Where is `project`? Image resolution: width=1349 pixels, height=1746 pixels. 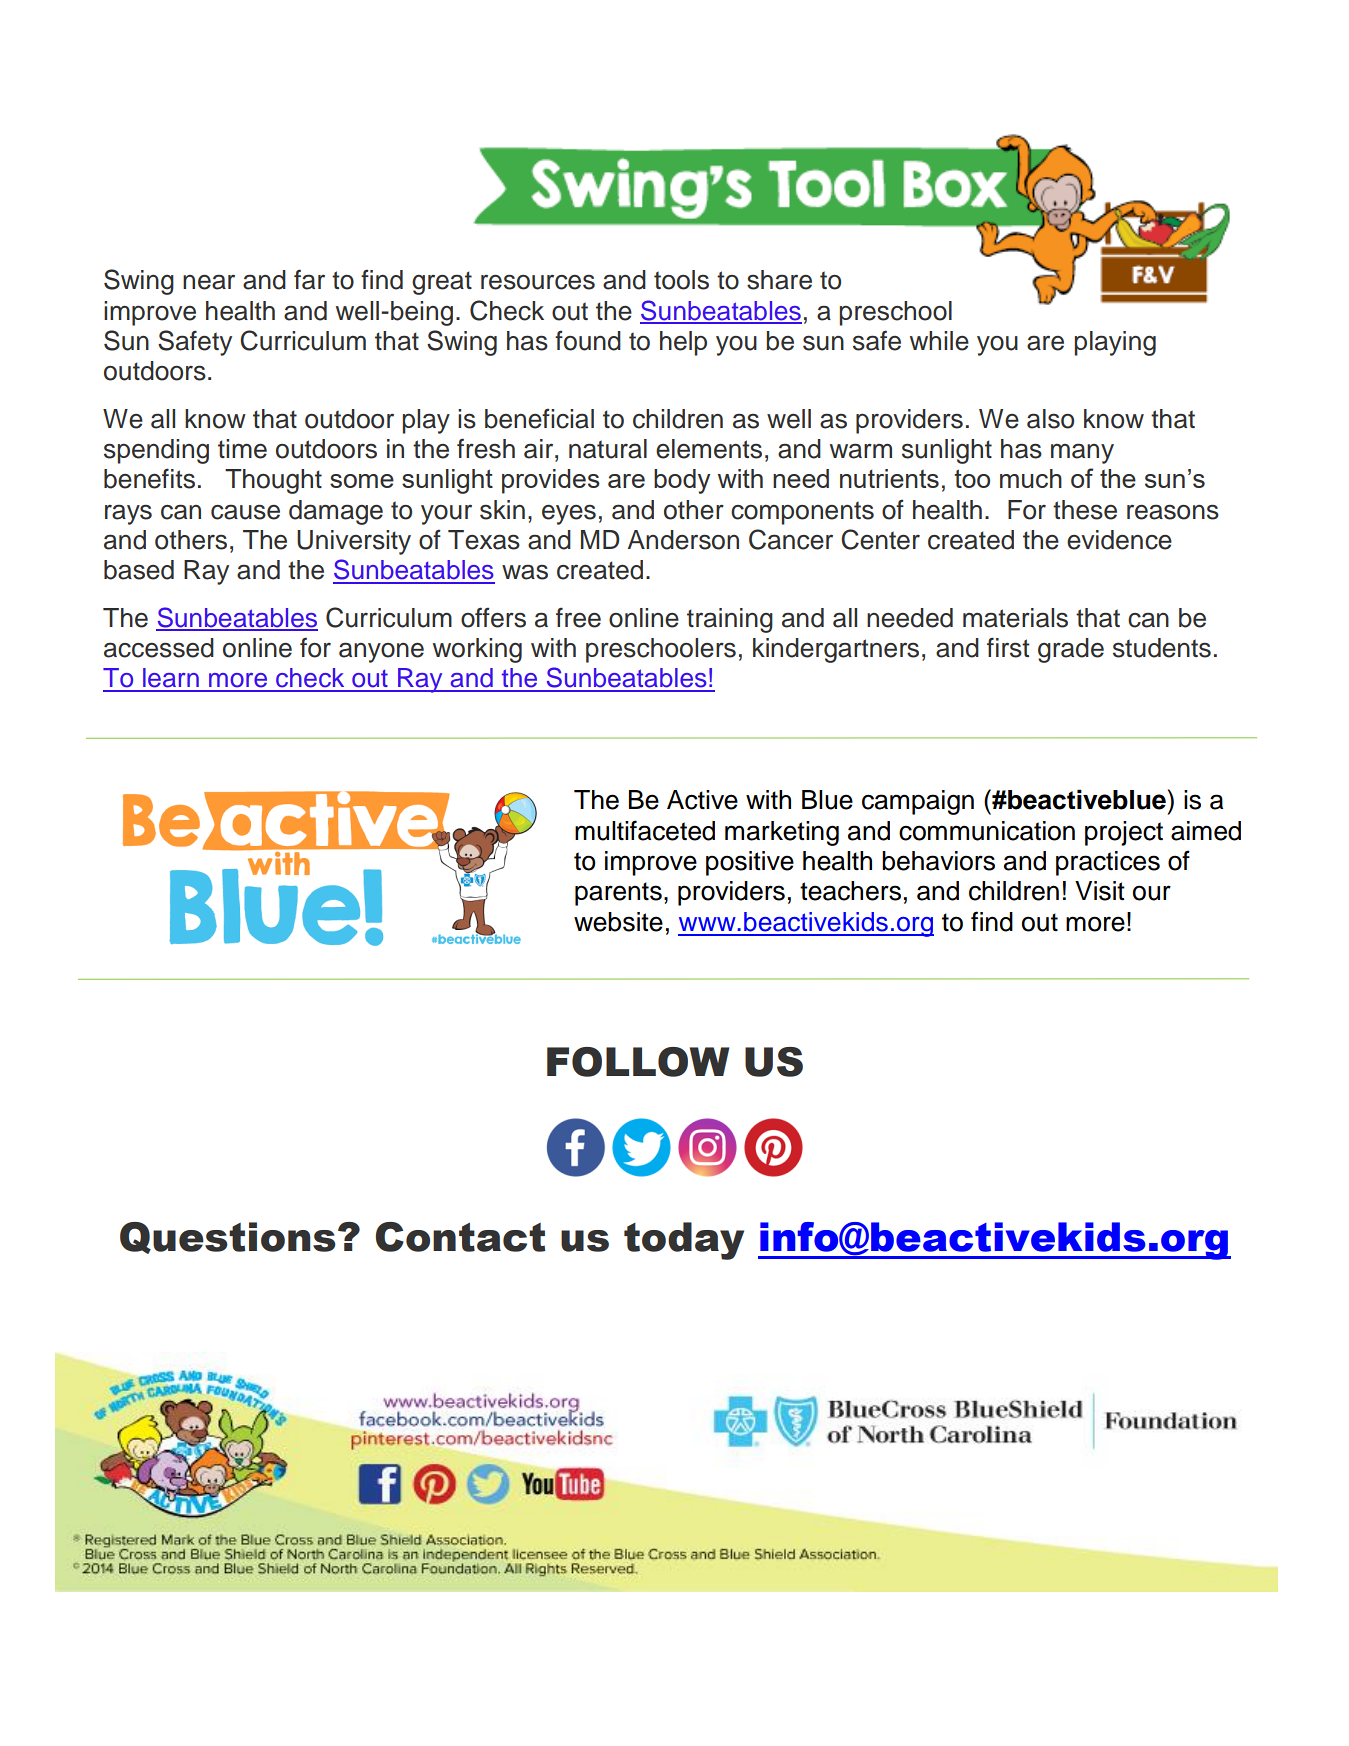
project is located at coordinates (1124, 833).
